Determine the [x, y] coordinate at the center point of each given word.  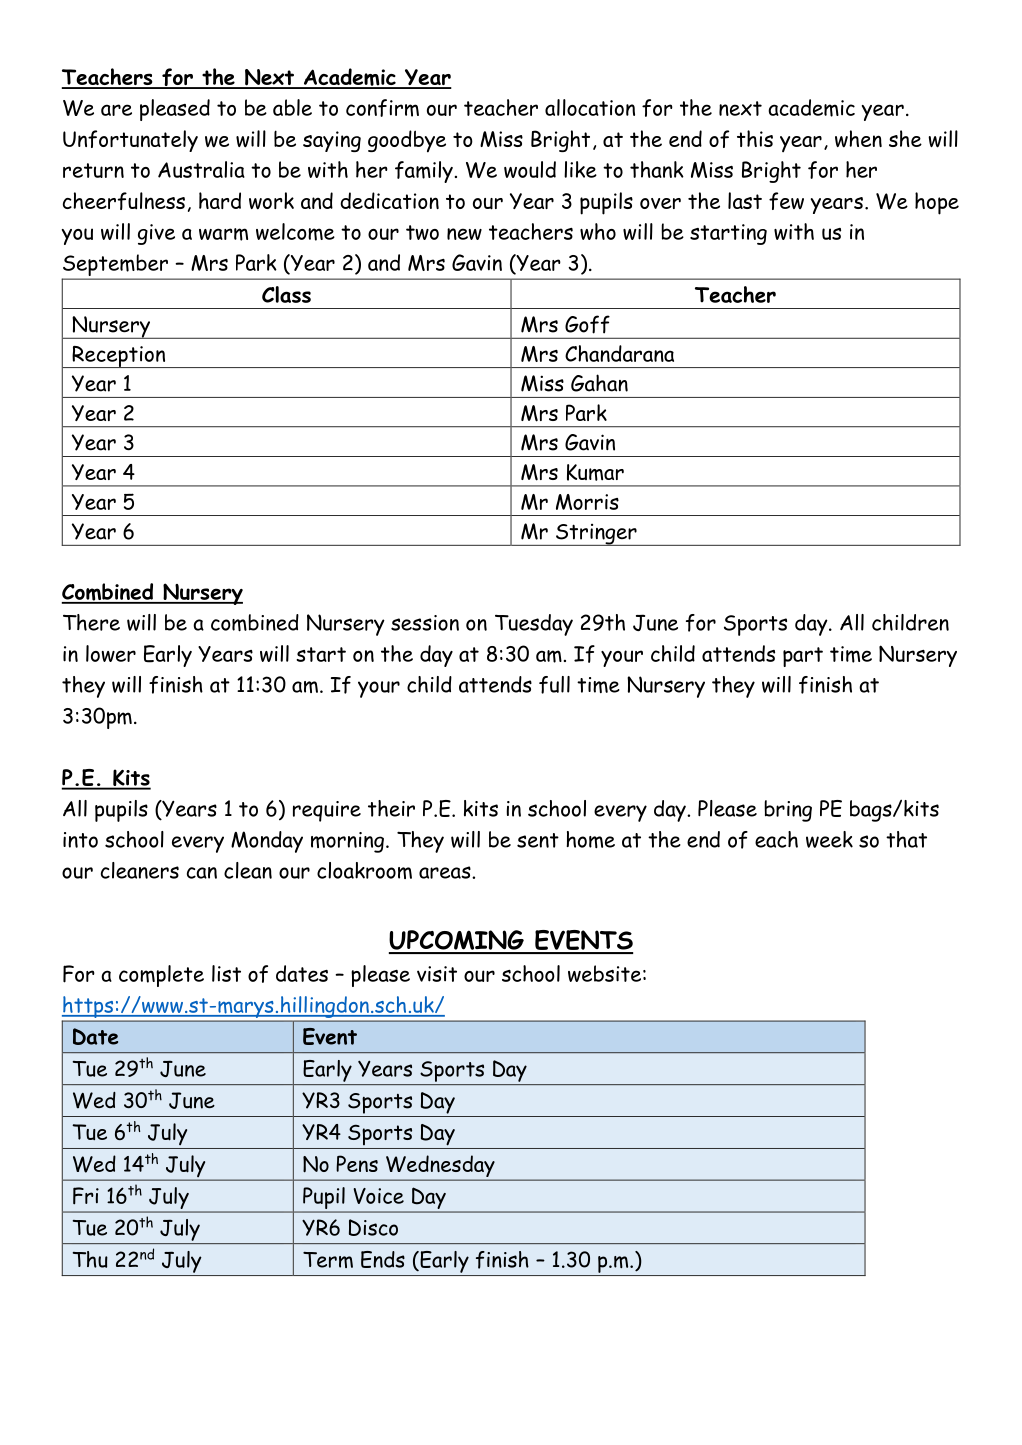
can [202, 873]
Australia [201, 169]
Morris [587, 502]
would [530, 169]
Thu [90, 1259]
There [91, 622]
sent [538, 840]
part [803, 657]
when [858, 139]
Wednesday [440, 1167]
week [829, 839]
